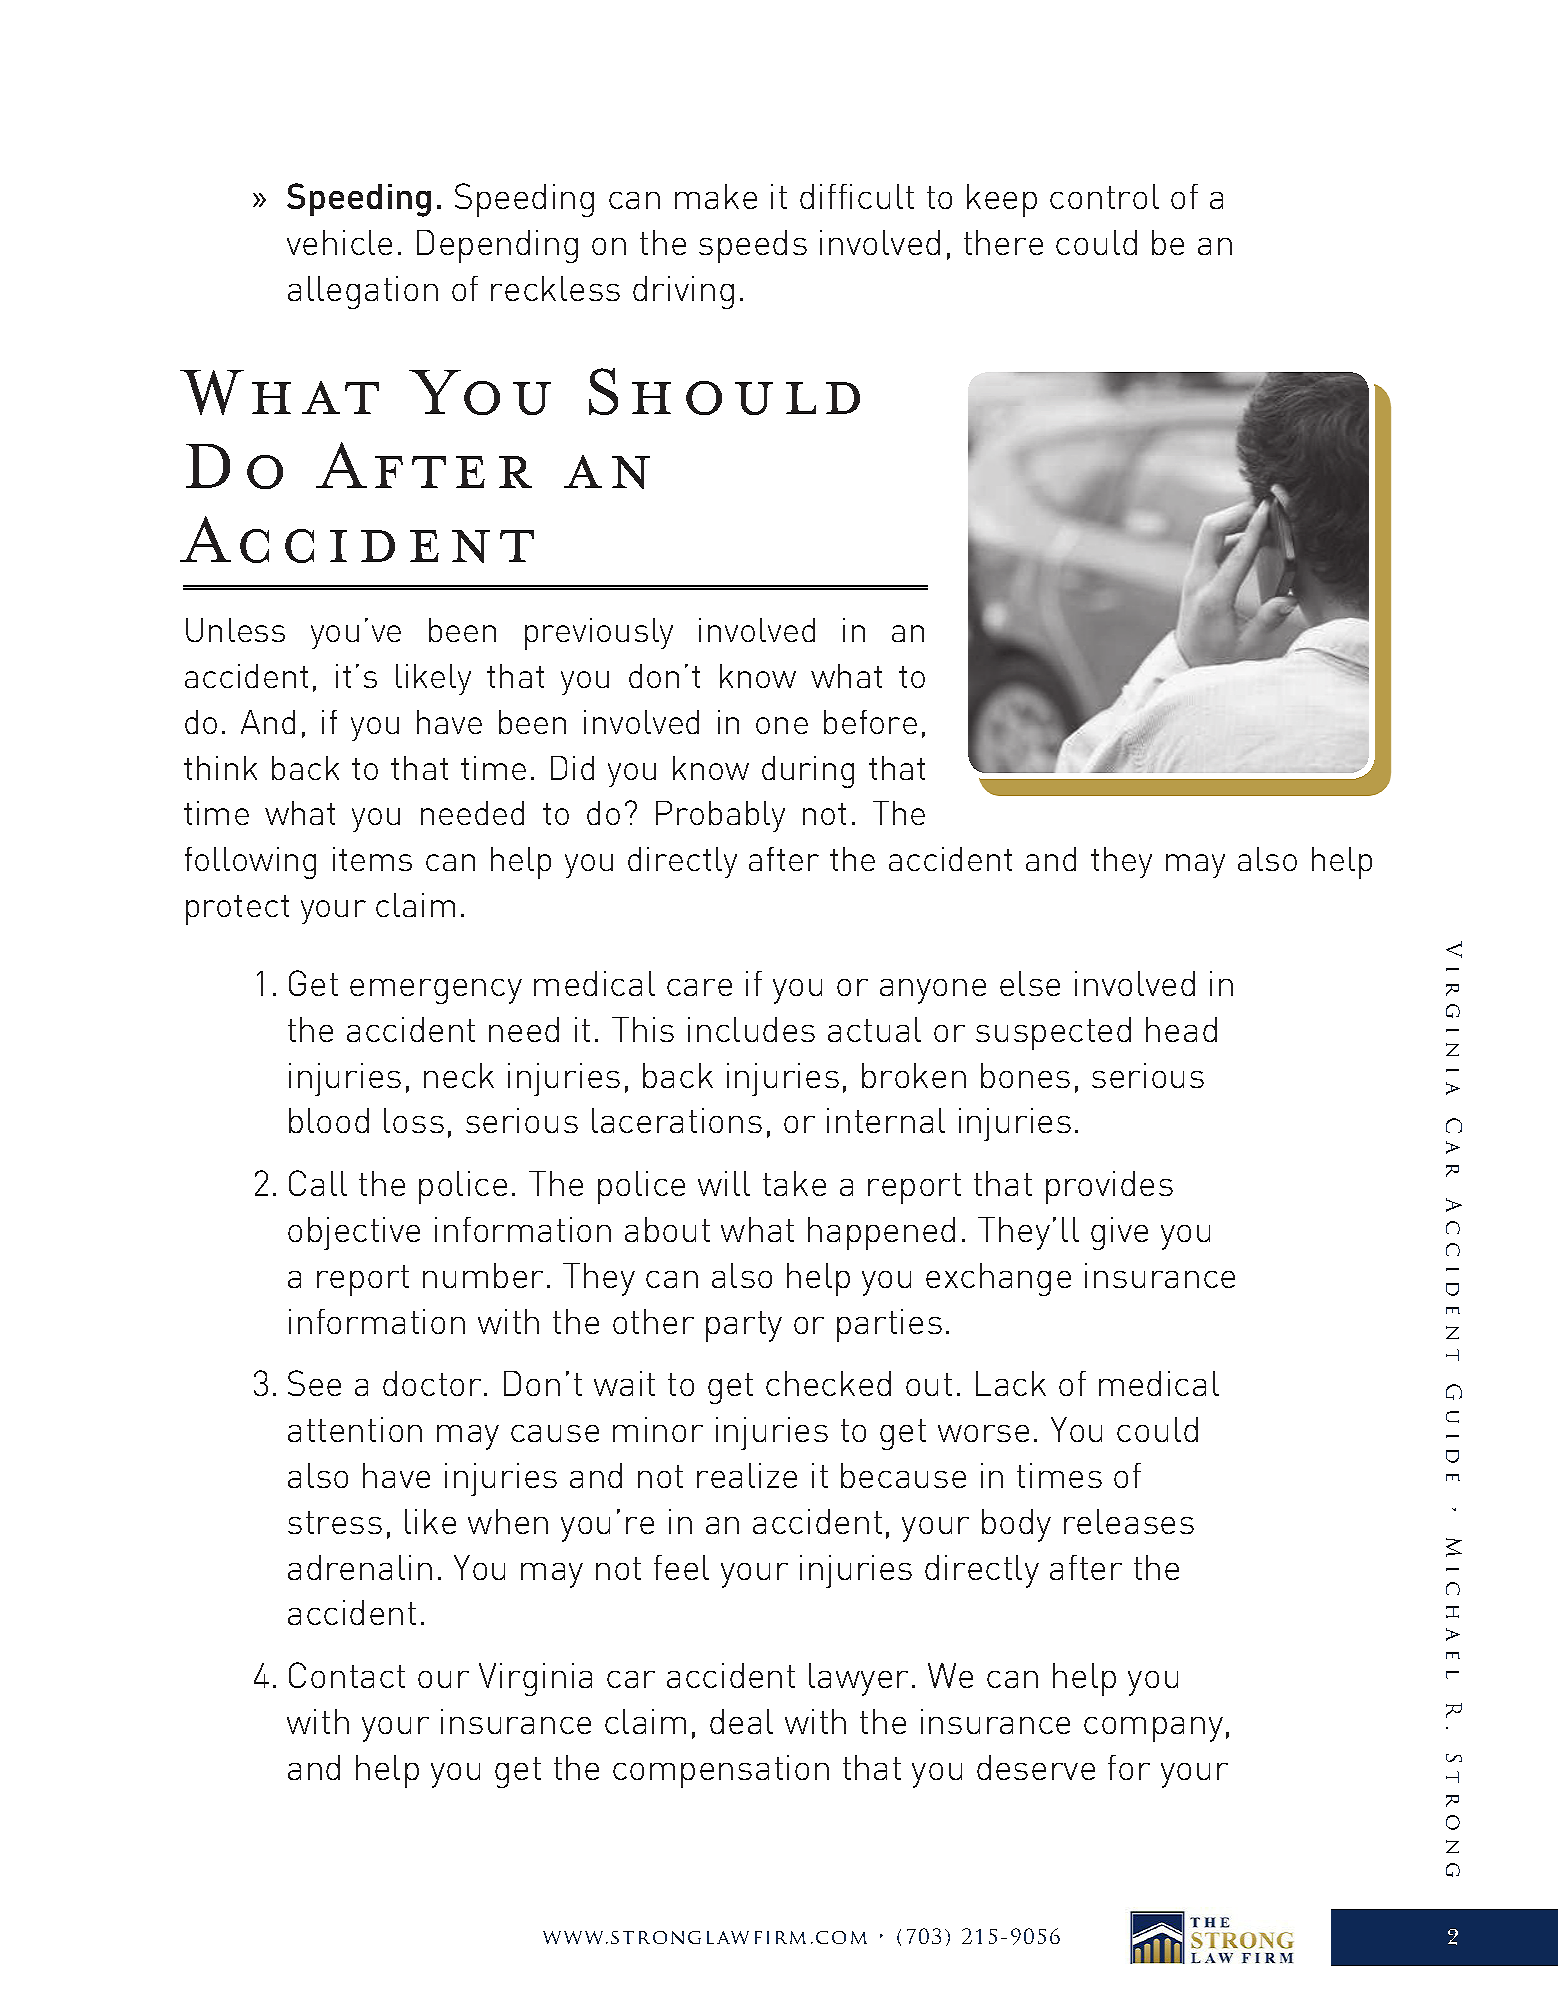 This screenshot has height=2016, width=1558. I want to click on vehicle, so click(339, 242).
